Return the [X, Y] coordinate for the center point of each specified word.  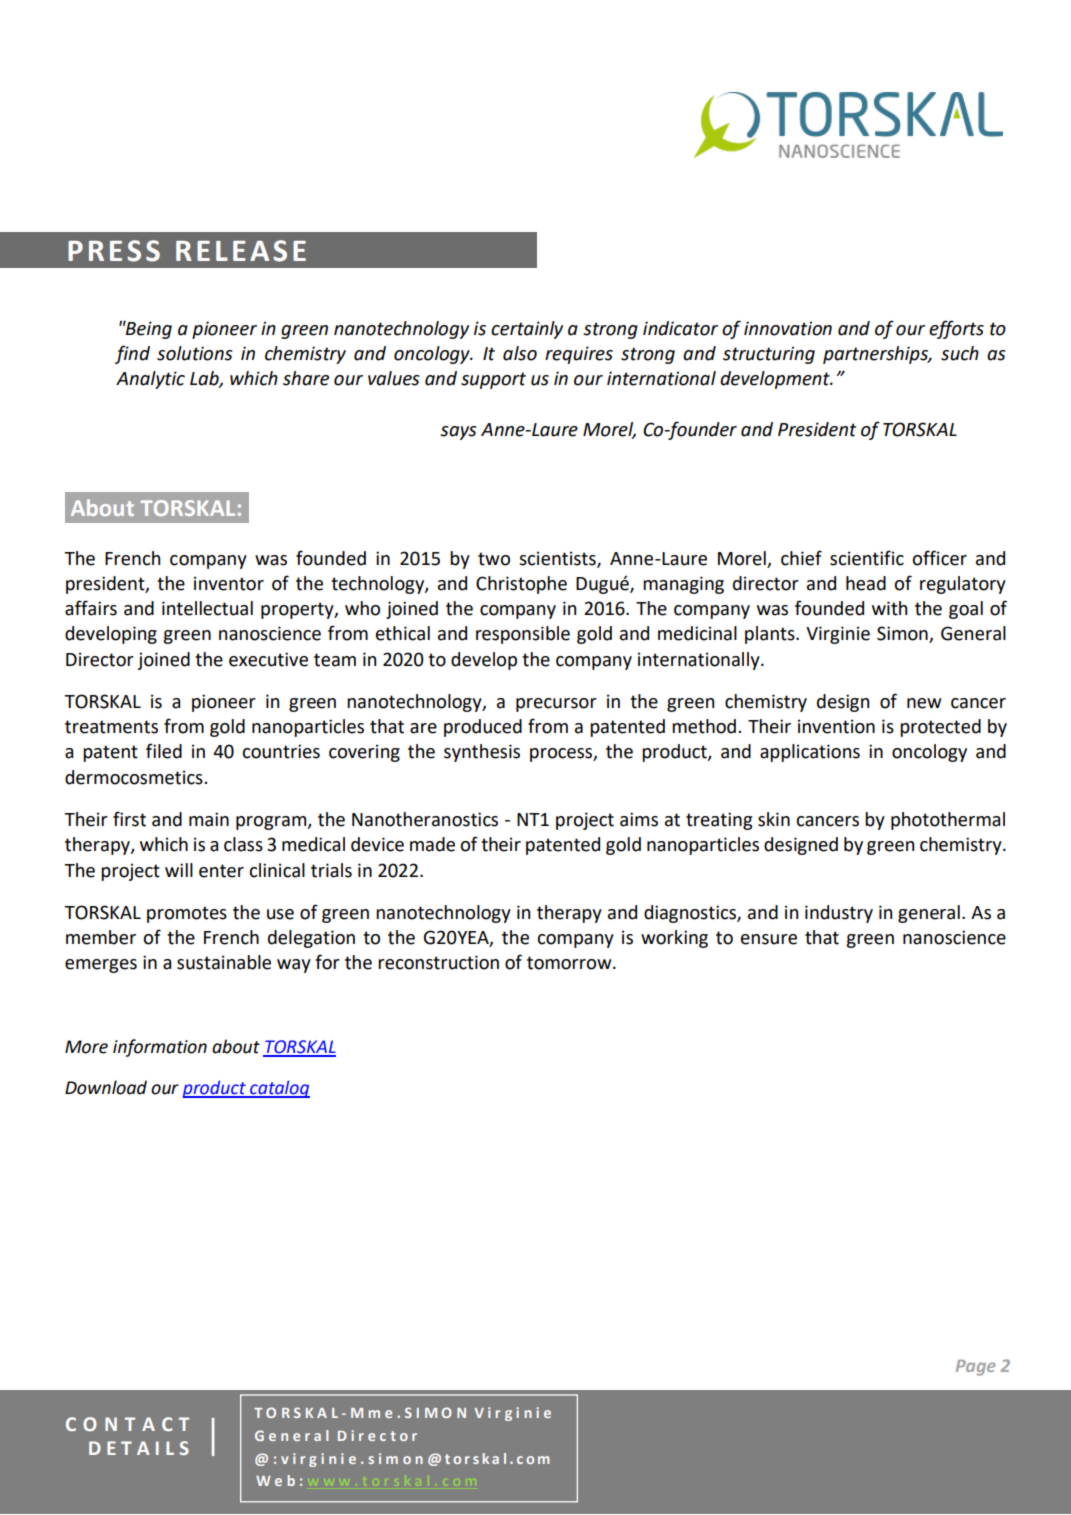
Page [976, 1368]
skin [774, 819]
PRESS [114, 251]
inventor [229, 583]
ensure [769, 939]
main [209, 819]
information [160, 1048]
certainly [527, 330]
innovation [788, 328]
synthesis [482, 753]
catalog [279, 1089]
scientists [558, 559]
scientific [867, 558]
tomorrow [570, 963]
